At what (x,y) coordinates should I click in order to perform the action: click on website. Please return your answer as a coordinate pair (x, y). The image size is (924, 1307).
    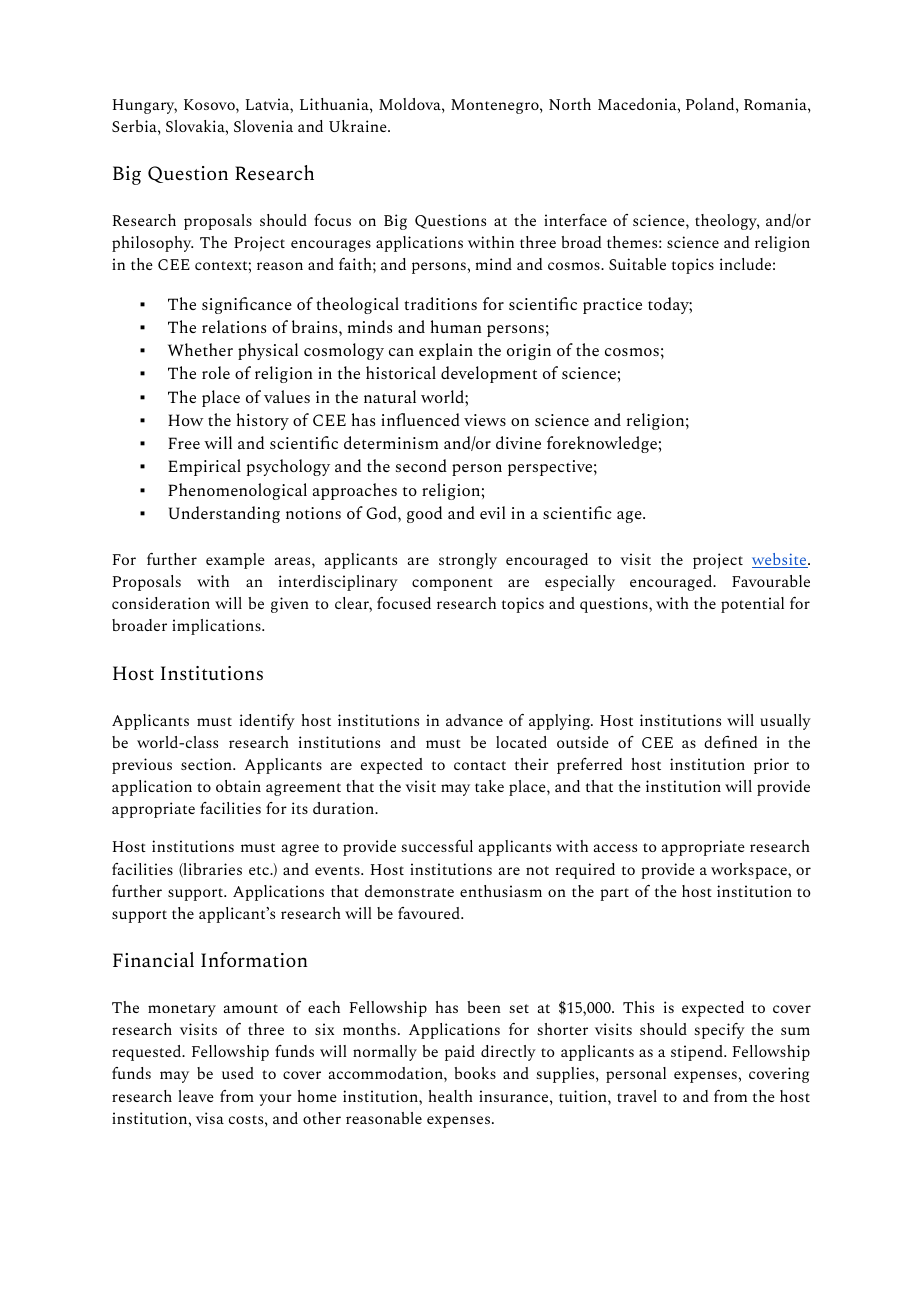
    Looking at the image, I should click on (780, 560).
